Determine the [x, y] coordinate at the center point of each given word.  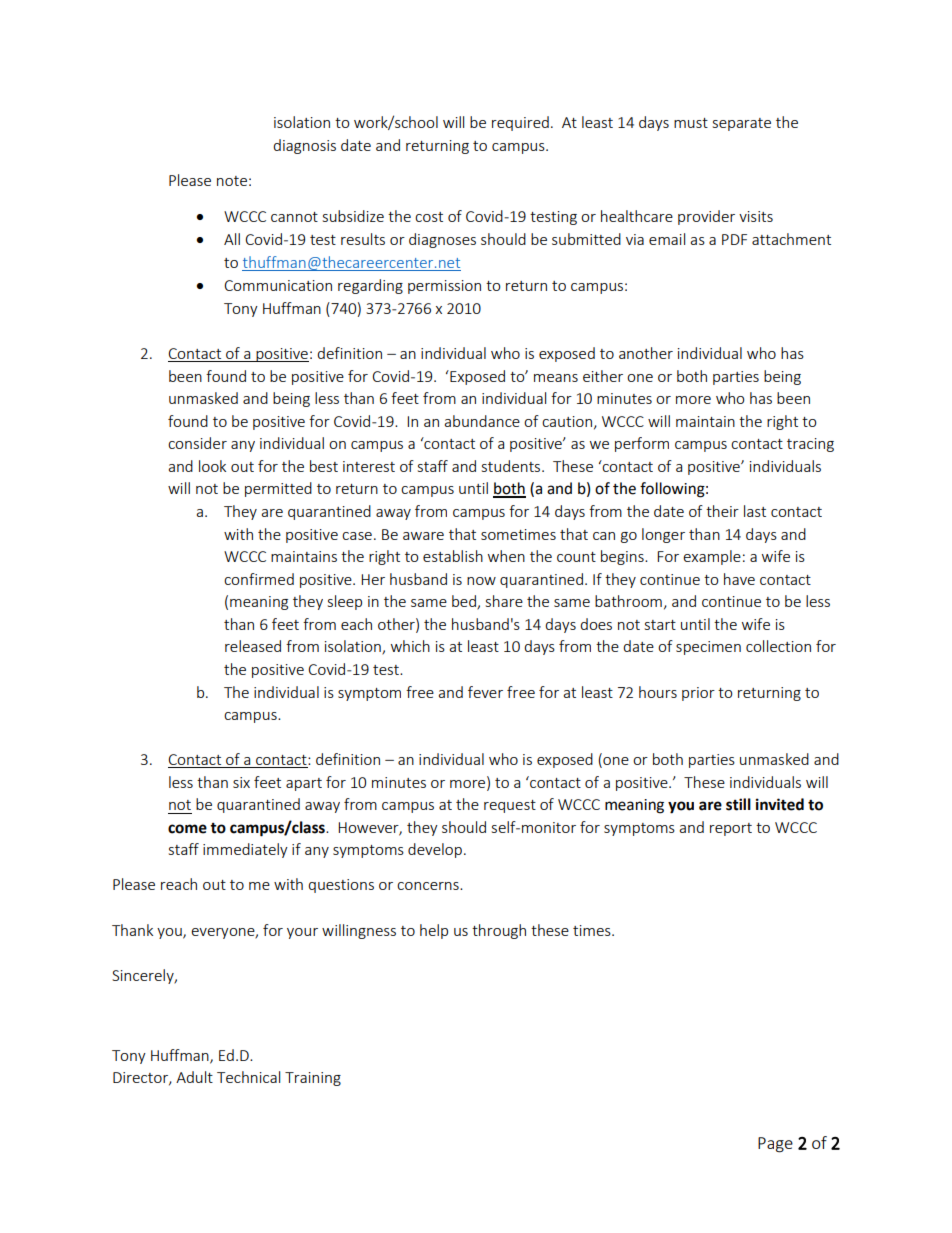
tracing [810, 445]
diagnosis [304, 146]
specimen [708, 648]
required [520, 123]
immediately [245, 850]
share [504, 601]
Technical [248, 1077]
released [253, 646]
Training [313, 1079]
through [499, 931]
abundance [482, 421]
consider [197, 443]
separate [742, 124]
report [731, 829]
